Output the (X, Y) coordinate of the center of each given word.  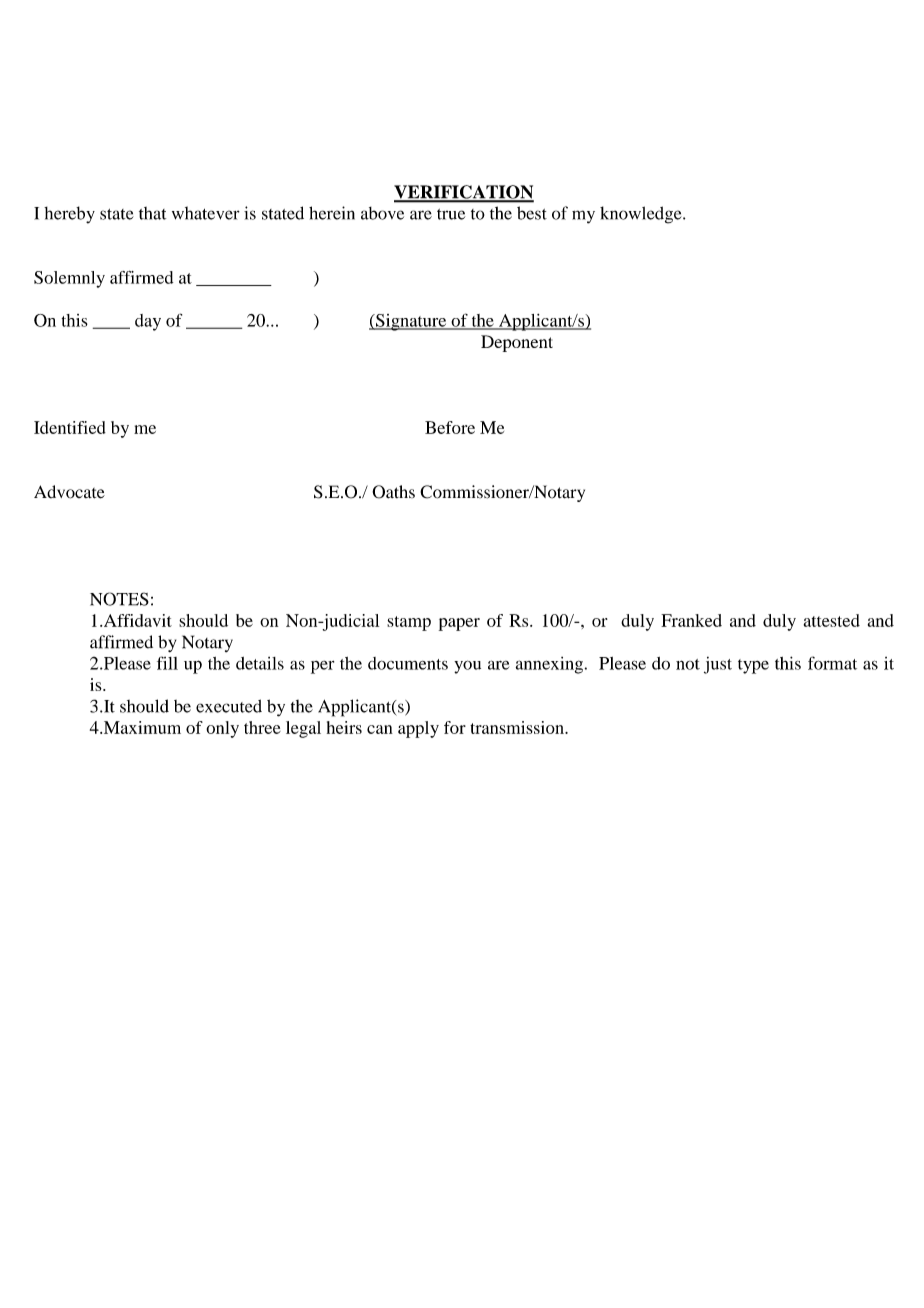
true (451, 214)
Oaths (393, 492)
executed (229, 706)
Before (450, 427)
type (753, 666)
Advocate (69, 492)
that (152, 213)
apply (418, 729)
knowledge (642, 215)
